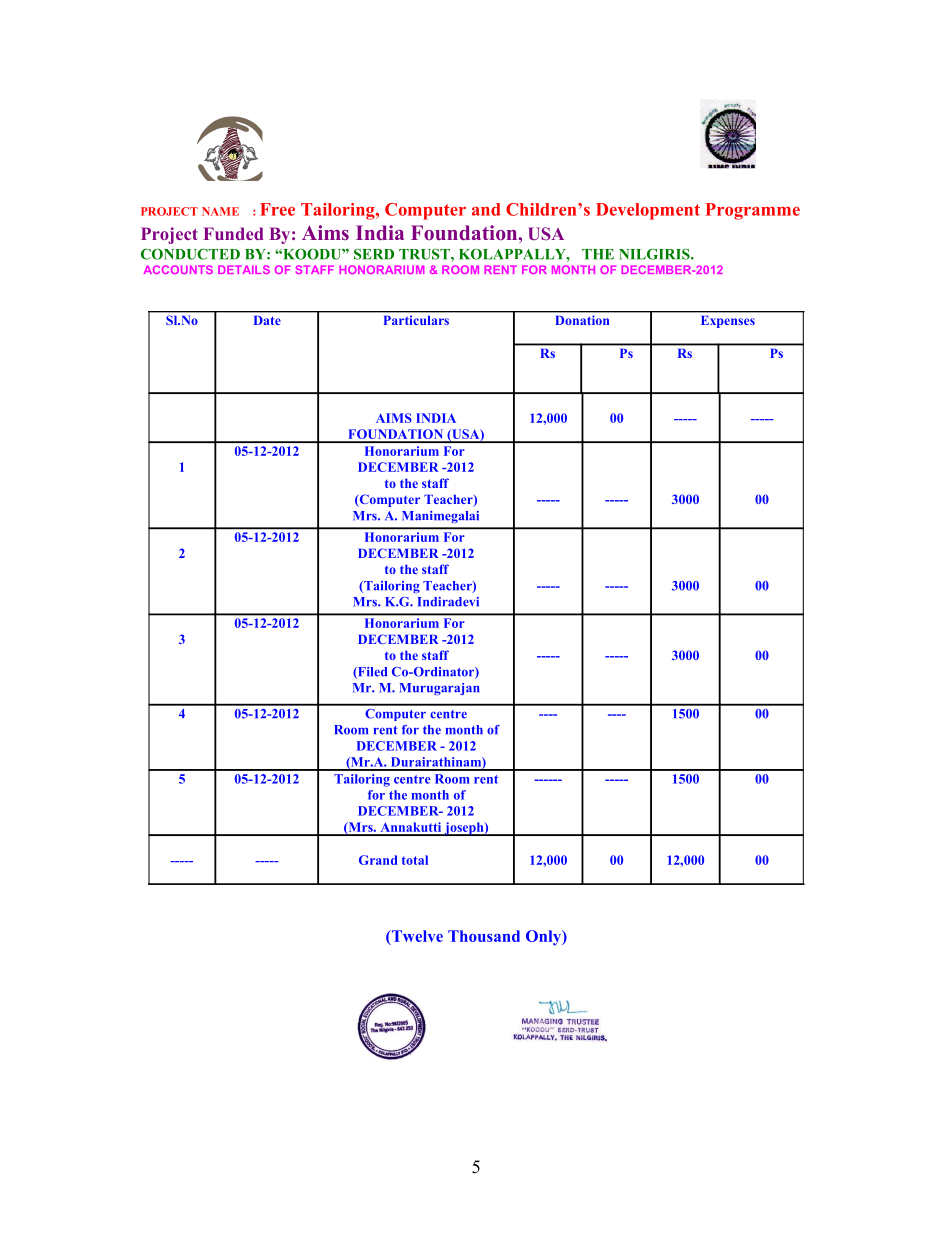 This page has height=1233, width=952. Describe the element at coordinates (582, 320) in the page. I see `Donation` at that location.
